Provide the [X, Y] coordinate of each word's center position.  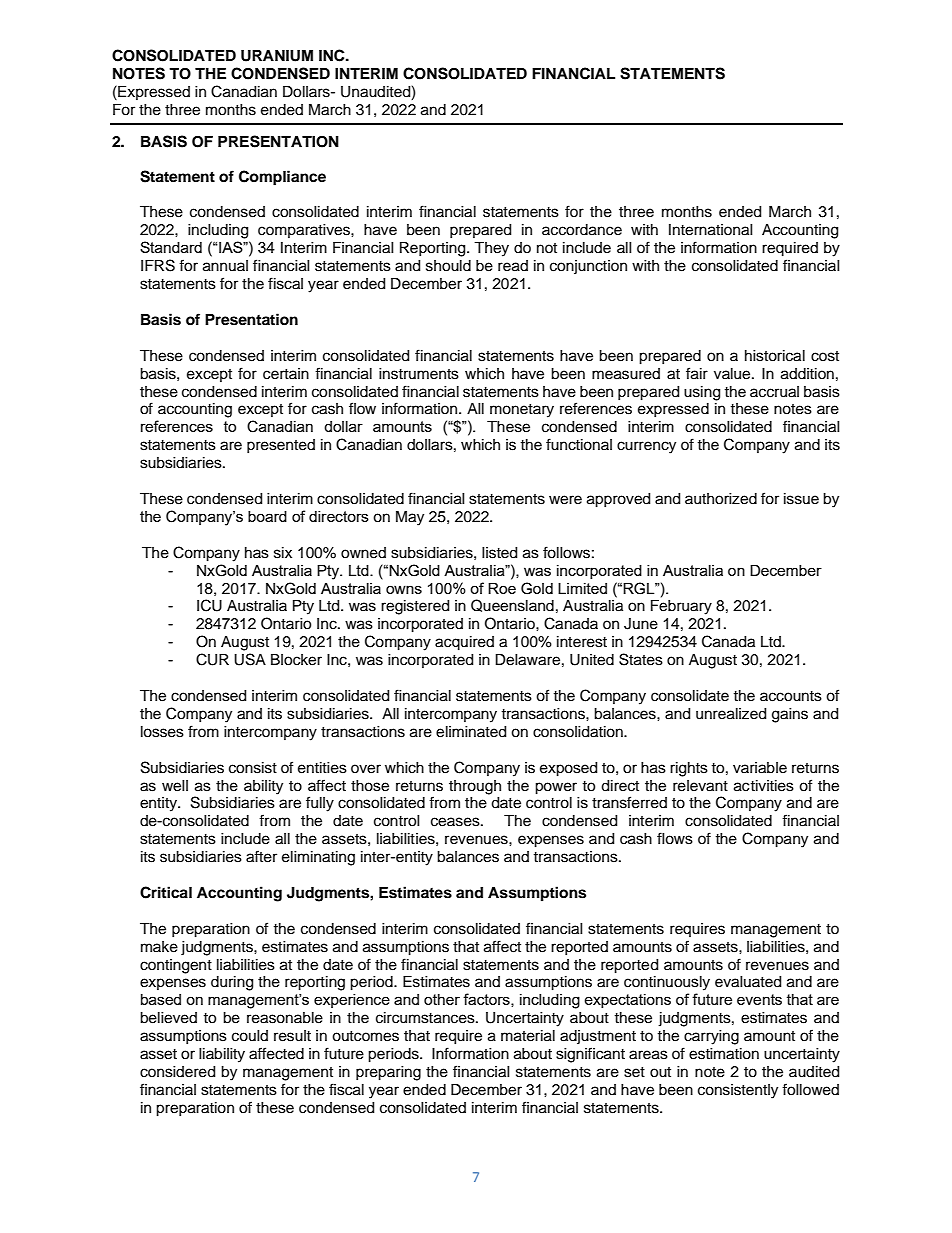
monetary [522, 411]
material [528, 1036]
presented [281, 446]
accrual [774, 392]
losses [162, 732]
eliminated [471, 732]
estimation [724, 1054]
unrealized [731, 714]
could [250, 1036]
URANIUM [277, 56]
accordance [582, 230]
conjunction [588, 267]
